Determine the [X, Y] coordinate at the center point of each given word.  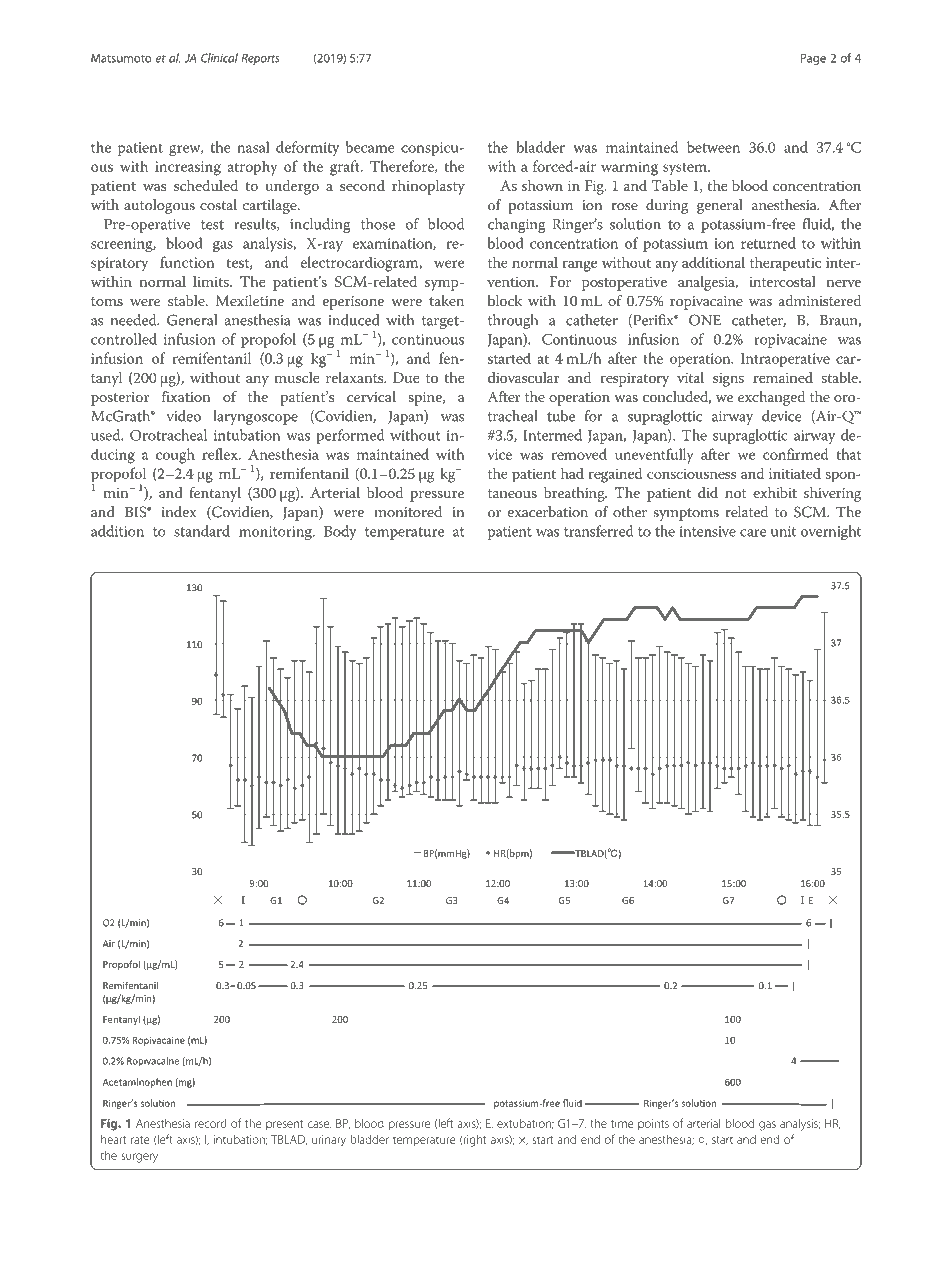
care [753, 533]
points [653, 1124]
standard [202, 531]
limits [212, 281]
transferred [598, 531]
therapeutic [785, 264]
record [210, 1123]
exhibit [775, 492]
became [370, 147]
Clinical [219, 58]
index [179, 512]
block [505, 300]
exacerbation [547, 512]
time [622, 1123]
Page [813, 59]
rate [140, 1140]
